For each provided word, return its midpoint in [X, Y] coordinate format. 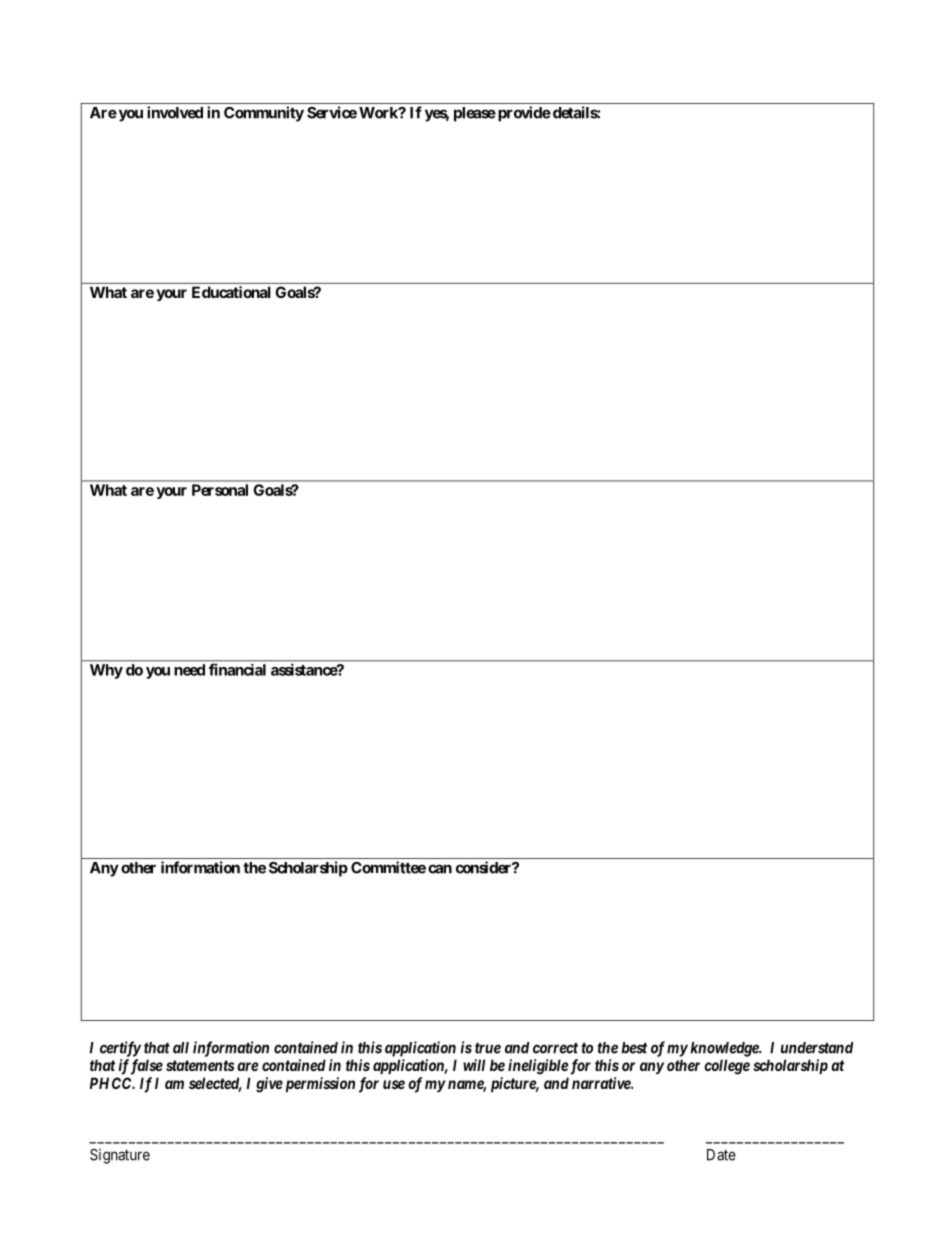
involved [175, 112]
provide [523, 114]
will [474, 1065]
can [440, 869]
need [189, 670]
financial [237, 670]
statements [200, 1065]
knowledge [725, 1049]
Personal [220, 490]
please [475, 114]
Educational [231, 292]
